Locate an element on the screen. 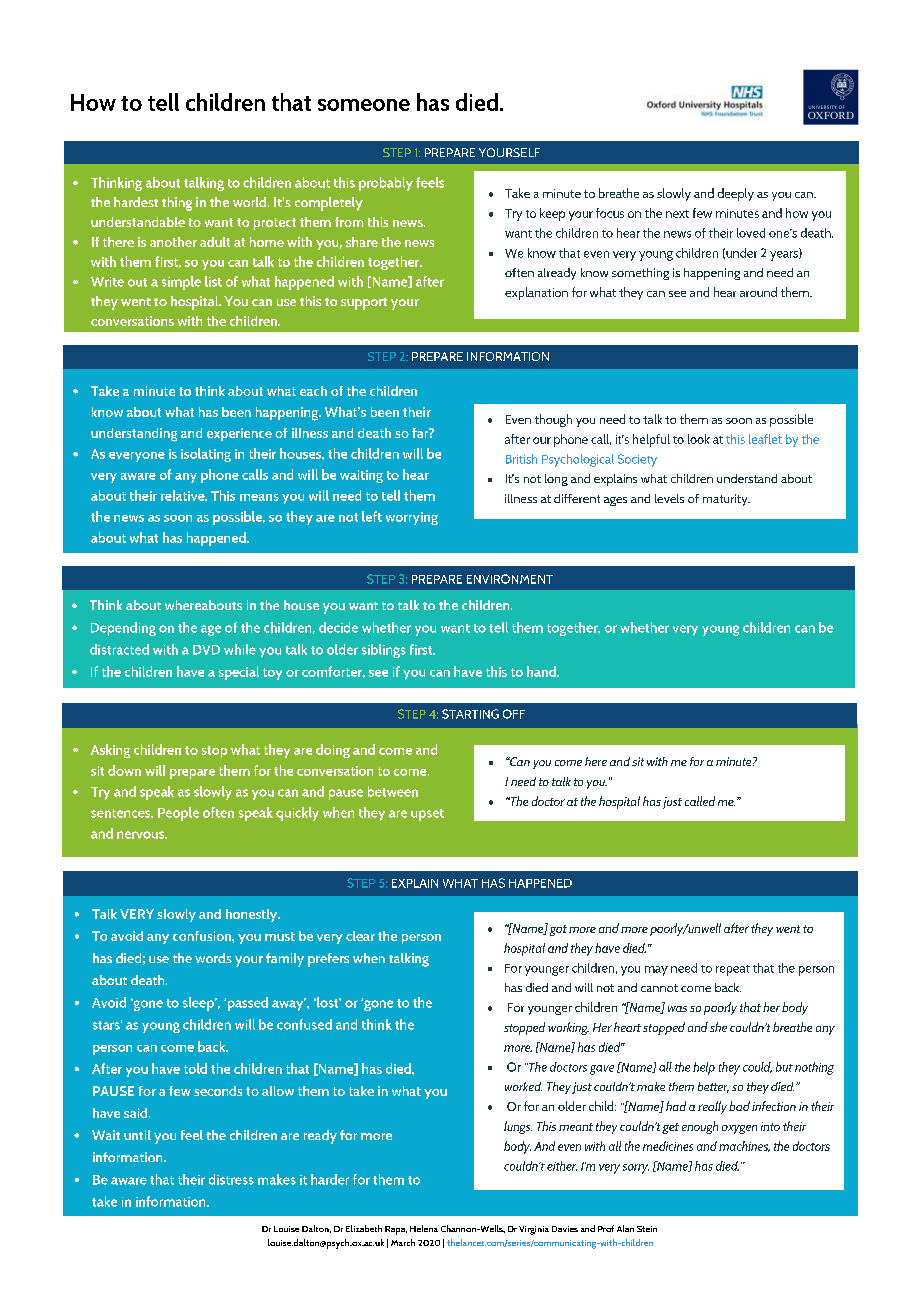 The image size is (924, 1307). clear is located at coordinates (360, 936).
